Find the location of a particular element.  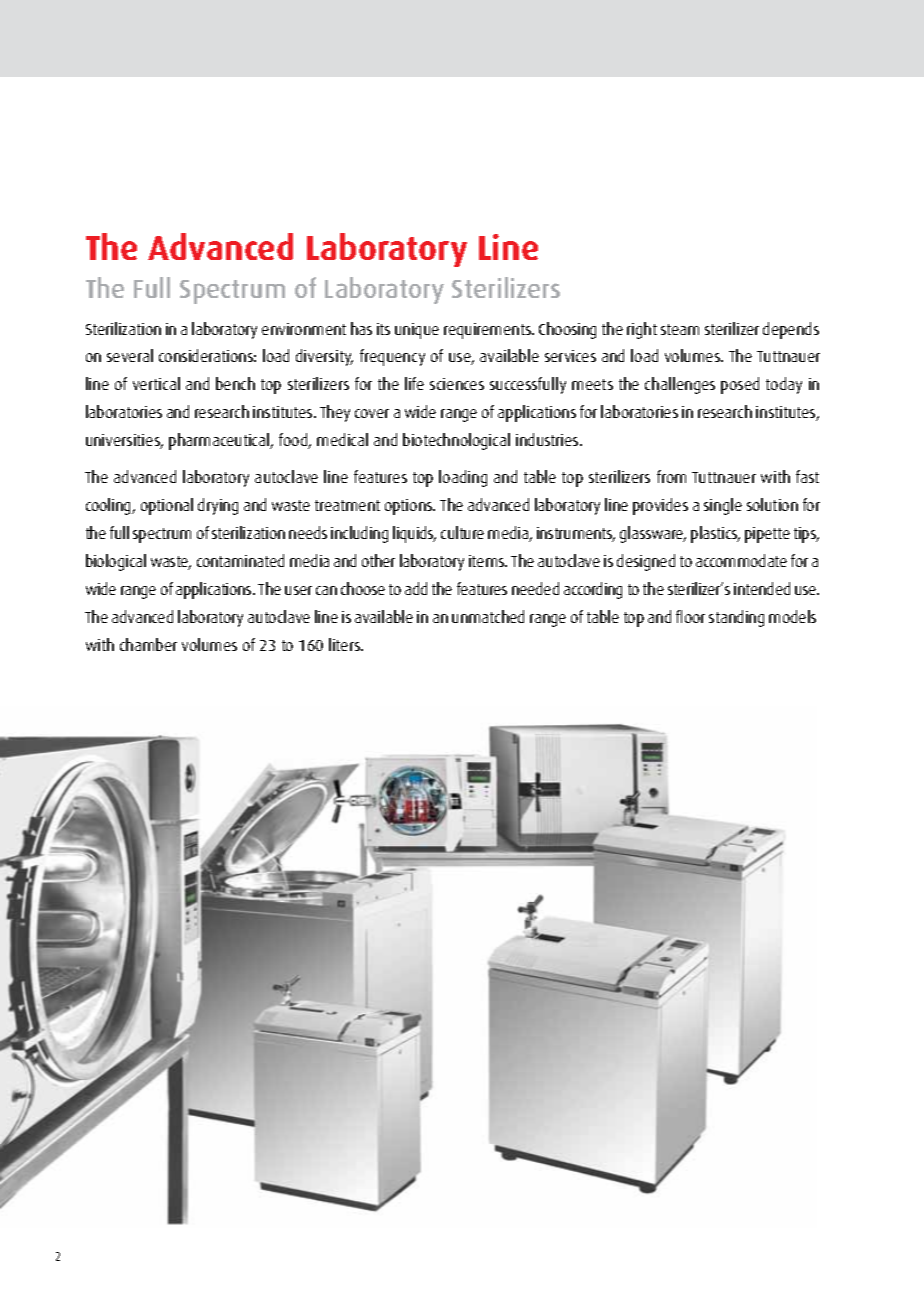

chamber is located at coordinates (148, 644).
